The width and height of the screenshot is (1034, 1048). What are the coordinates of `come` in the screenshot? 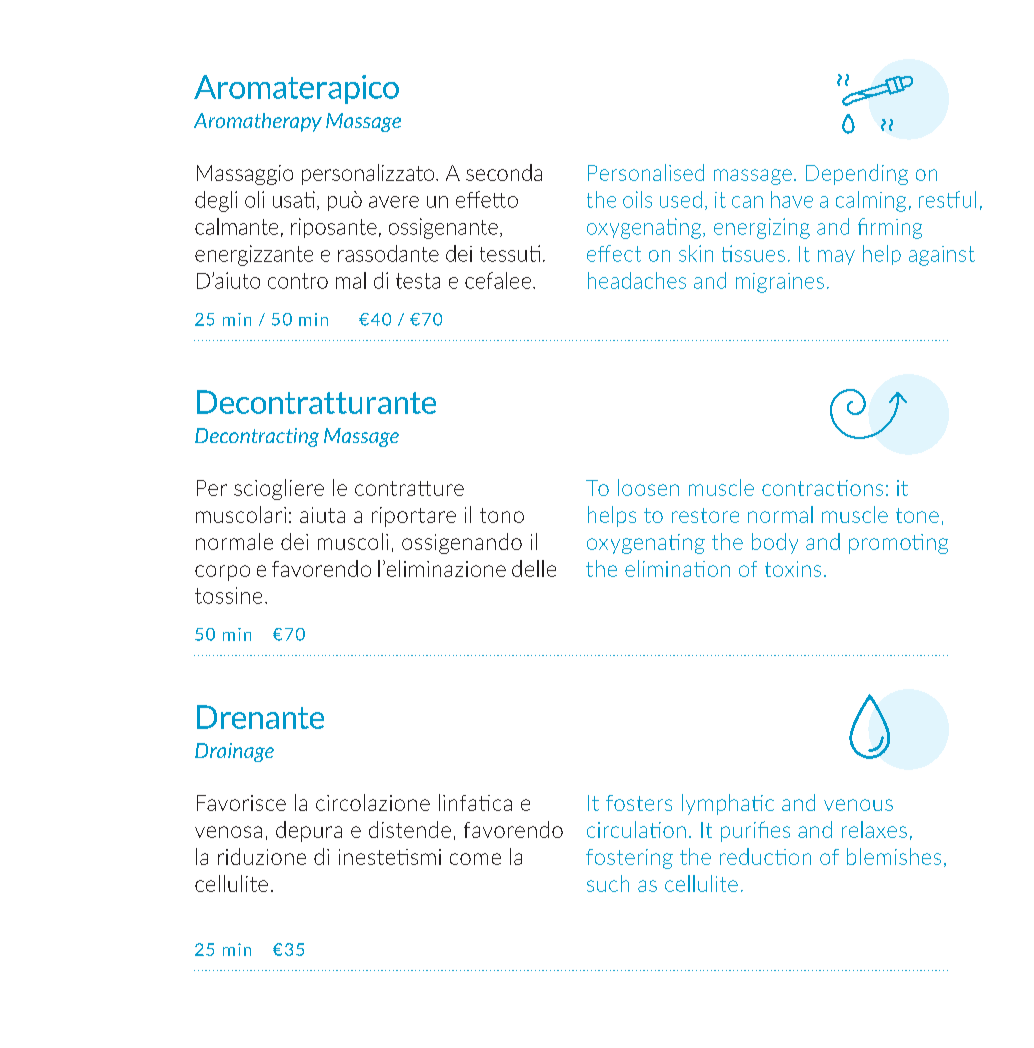 It's located at (475, 859).
